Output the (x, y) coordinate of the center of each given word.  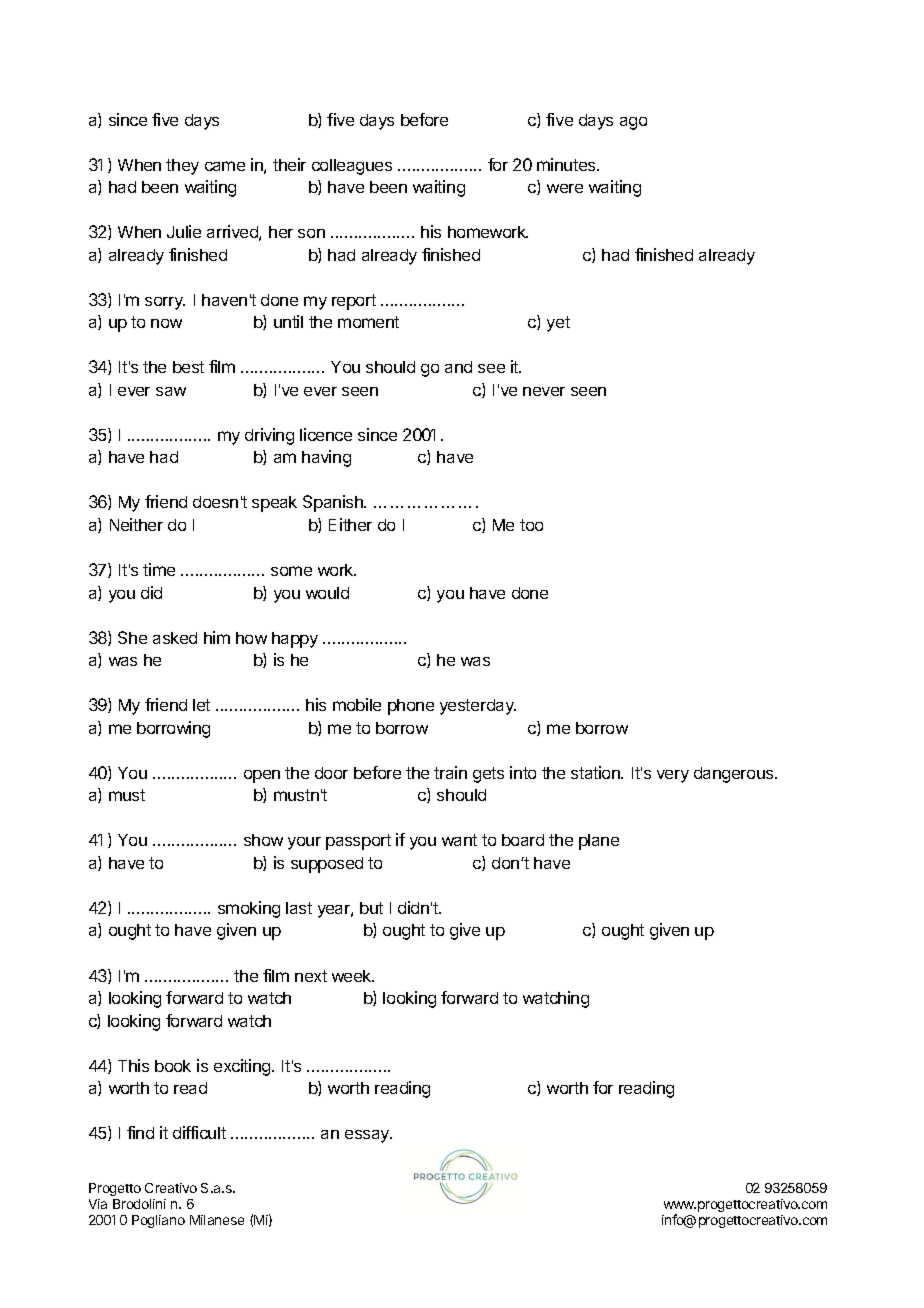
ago (633, 123)
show (263, 840)
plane (599, 842)
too (531, 525)
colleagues (352, 167)
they (182, 167)
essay (368, 1136)
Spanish (334, 503)
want (459, 840)
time (159, 569)
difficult (199, 1132)
